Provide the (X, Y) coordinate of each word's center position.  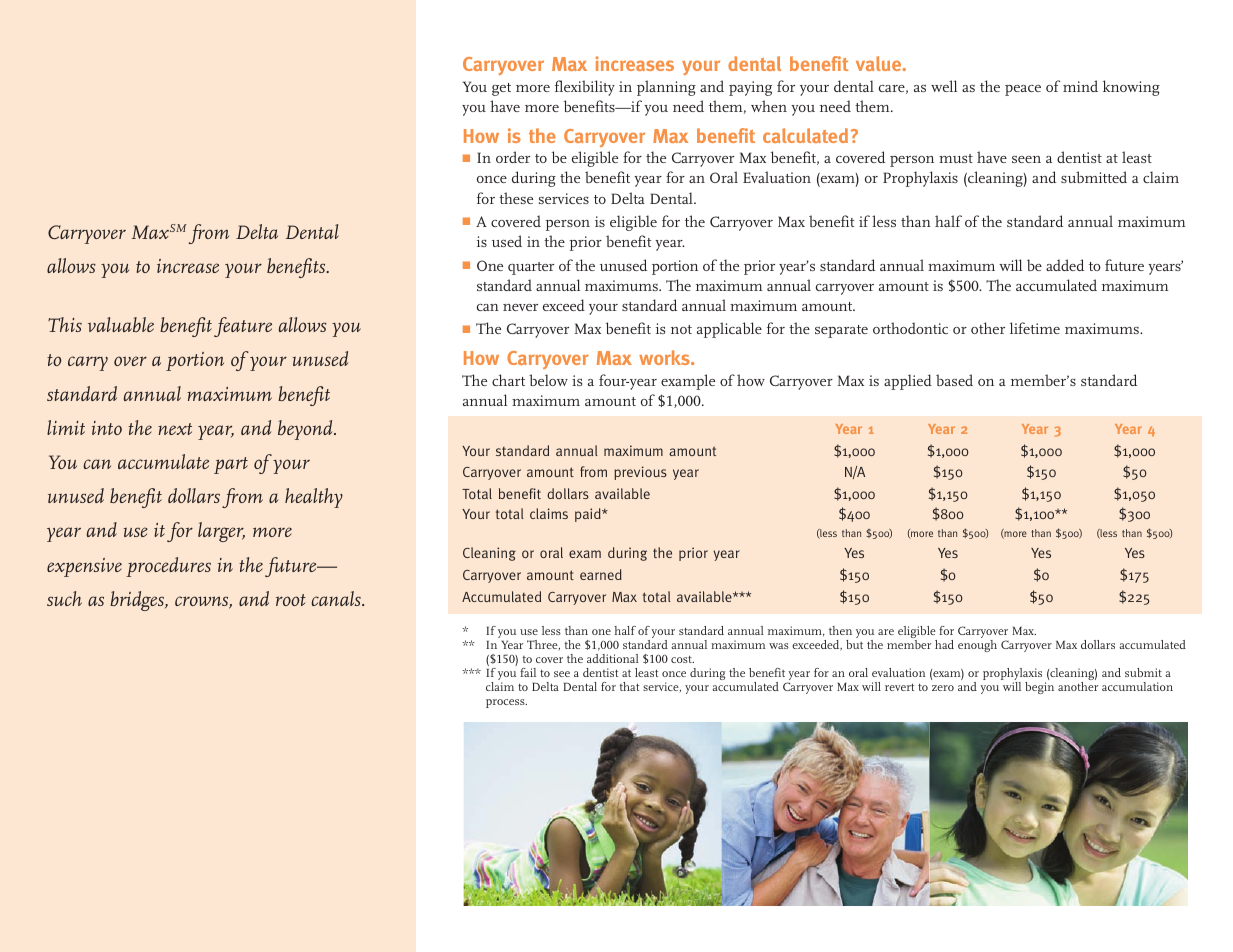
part (231, 465)
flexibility (585, 88)
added (1065, 265)
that (629, 686)
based (954, 380)
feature (243, 327)
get (501, 89)
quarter (531, 268)
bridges (138, 601)
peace (1023, 90)
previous (640, 473)
